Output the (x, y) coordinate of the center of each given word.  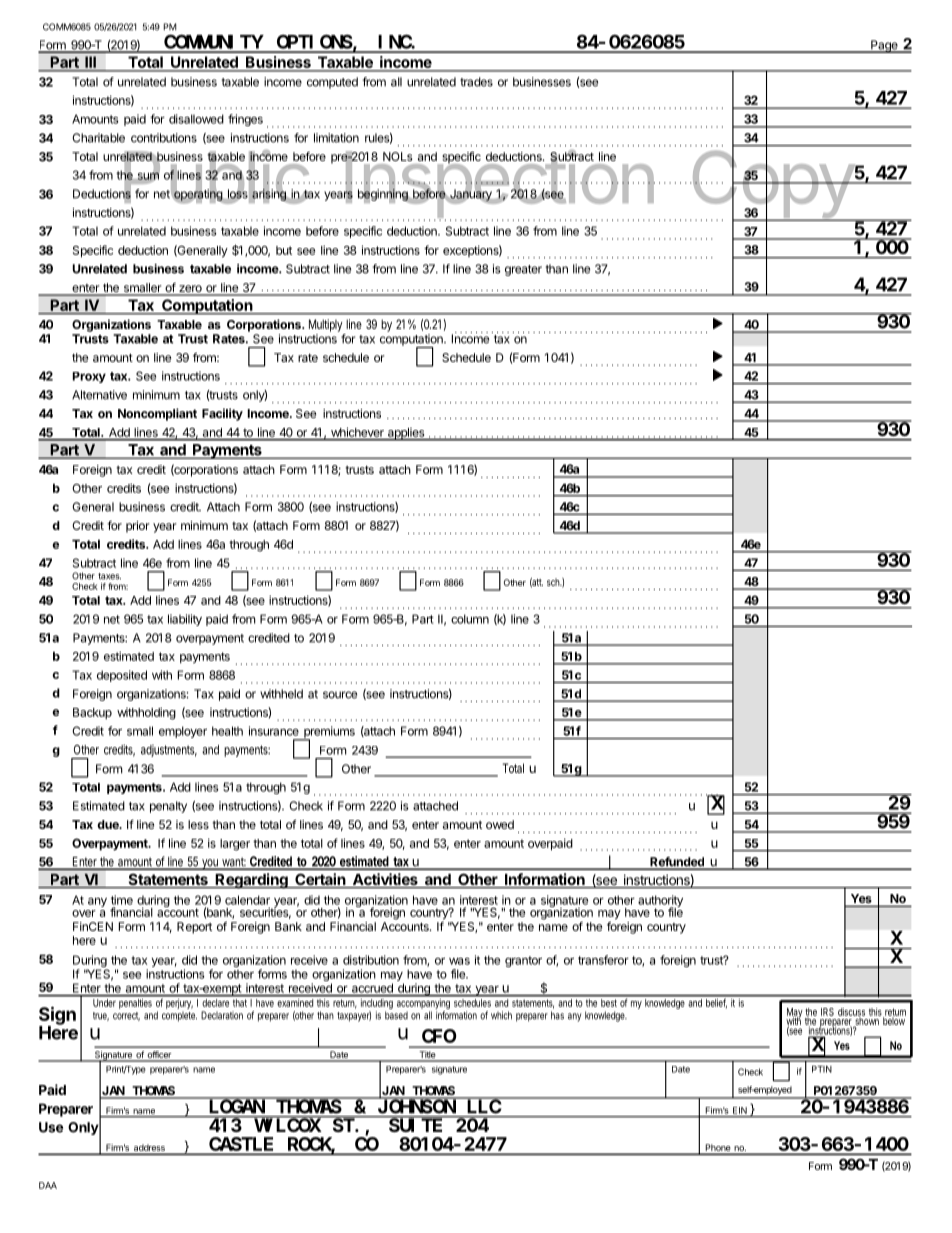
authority (660, 902)
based (396, 1015)
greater (523, 270)
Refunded (677, 863)
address (149, 1149)
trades (476, 82)
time (122, 900)
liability (185, 620)
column (470, 619)
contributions (164, 138)
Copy (772, 184)
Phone (718, 1149)
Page (884, 46)
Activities (385, 880)
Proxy (89, 377)
